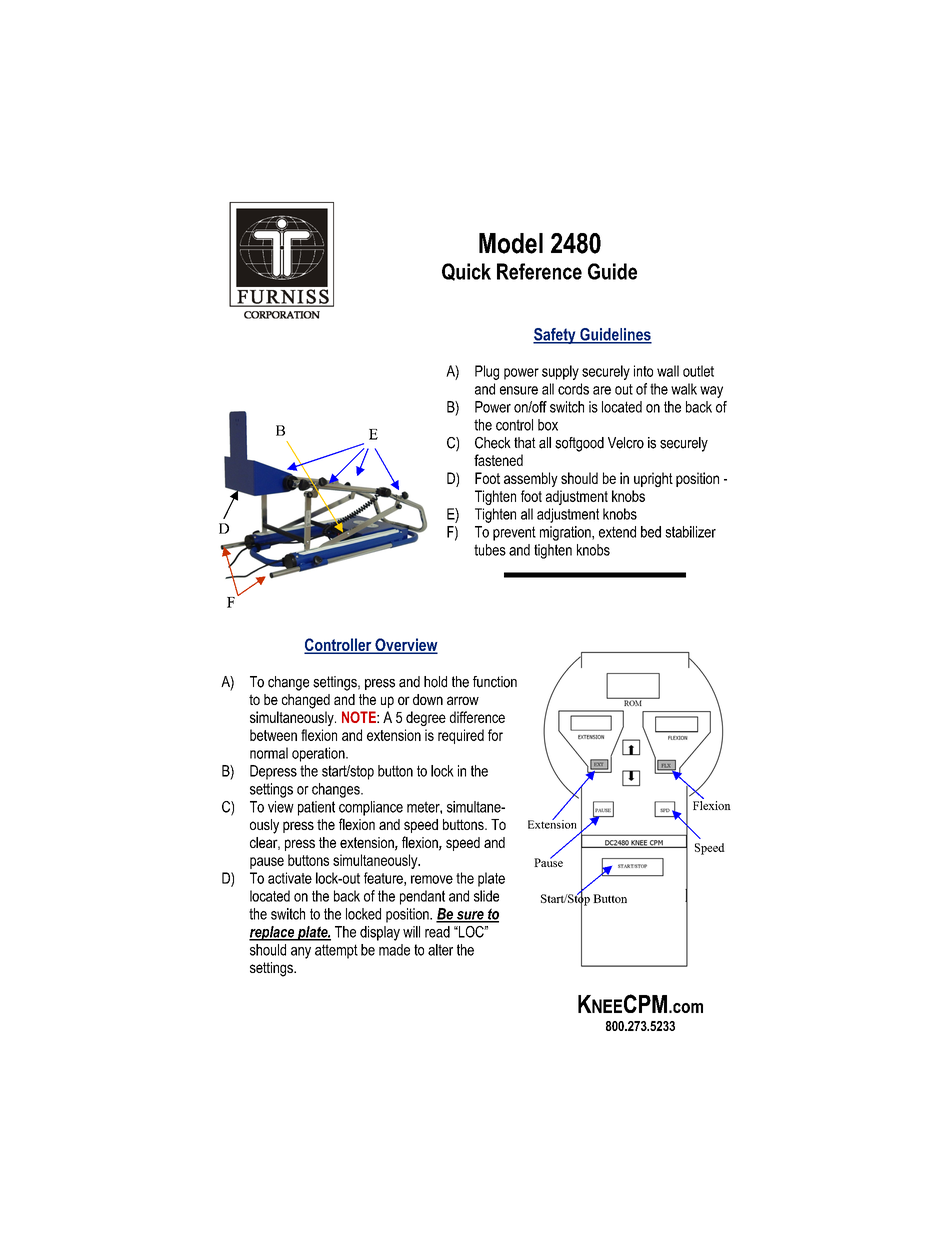 Image resolution: width=952 pixels, height=1233 pixels. Describe the element at coordinates (539, 271) in the image. I see `Reference` at that location.
